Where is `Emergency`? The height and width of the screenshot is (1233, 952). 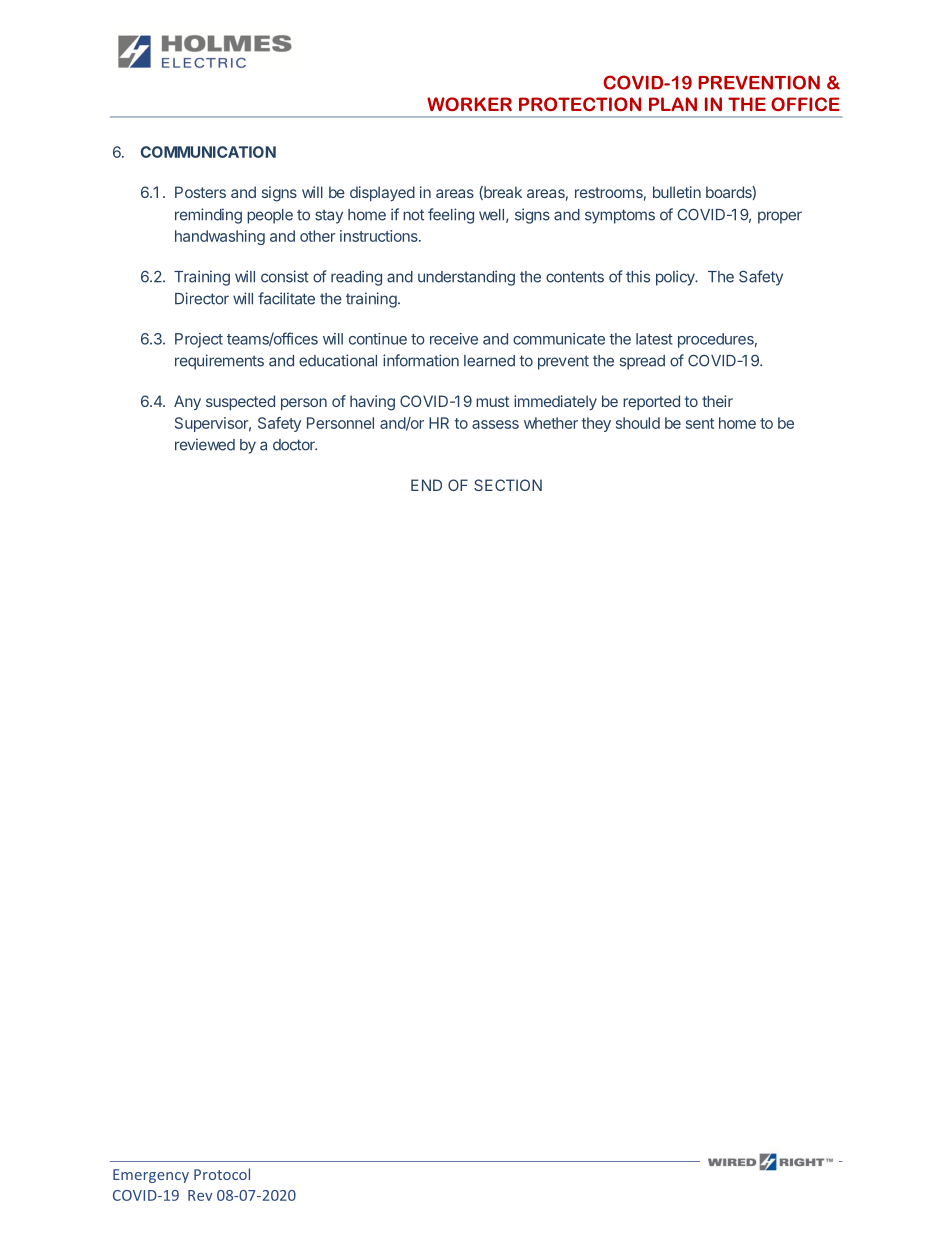
Emergency is located at coordinates (151, 1176).
